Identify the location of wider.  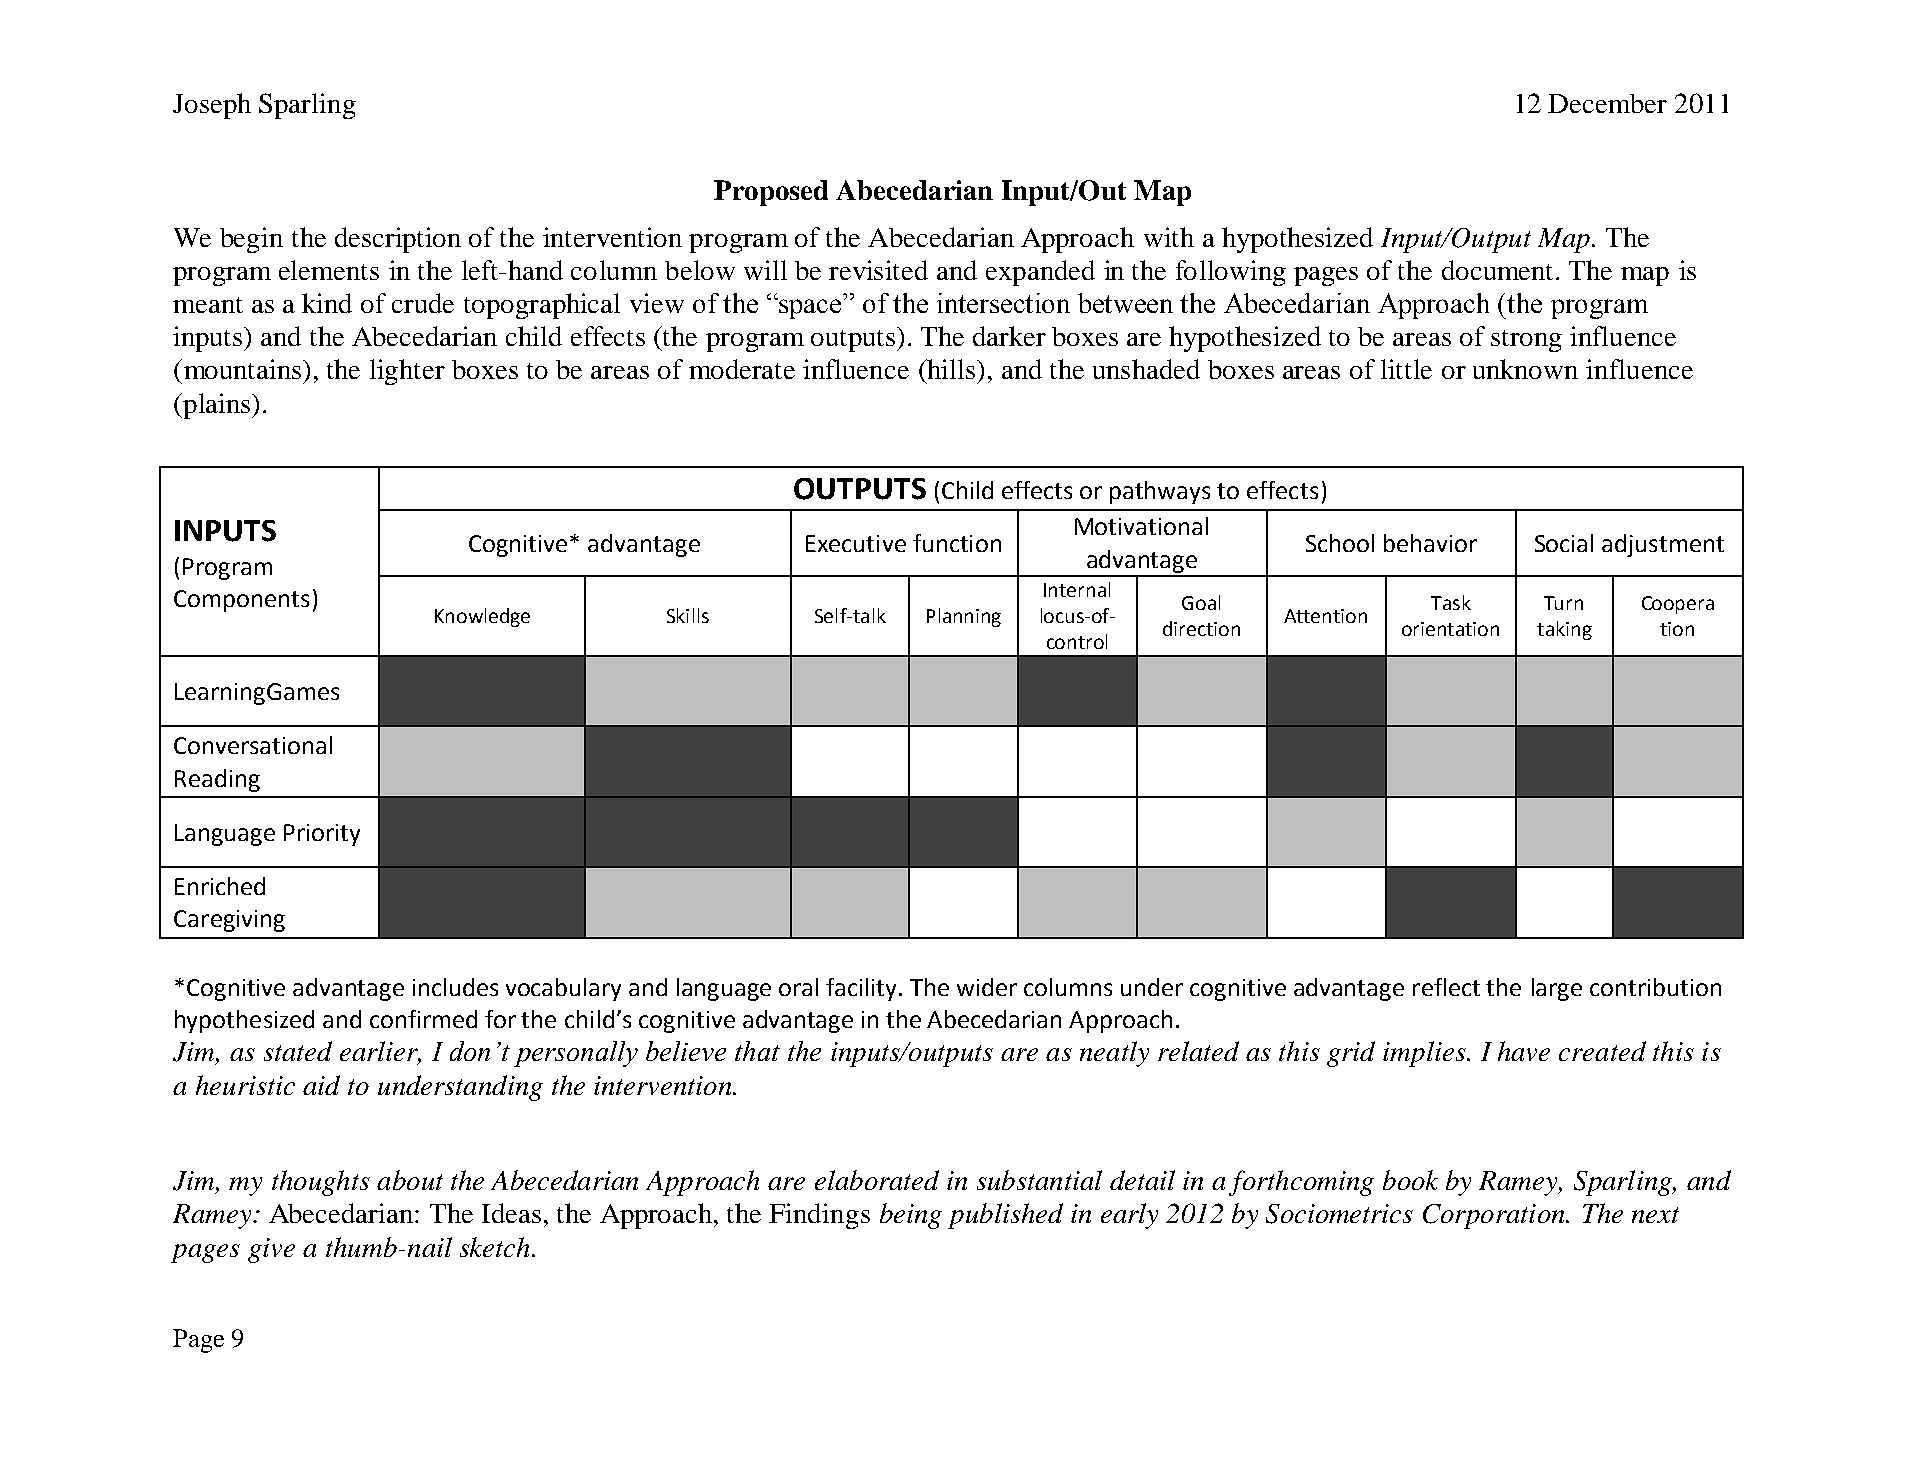
(987, 987).
